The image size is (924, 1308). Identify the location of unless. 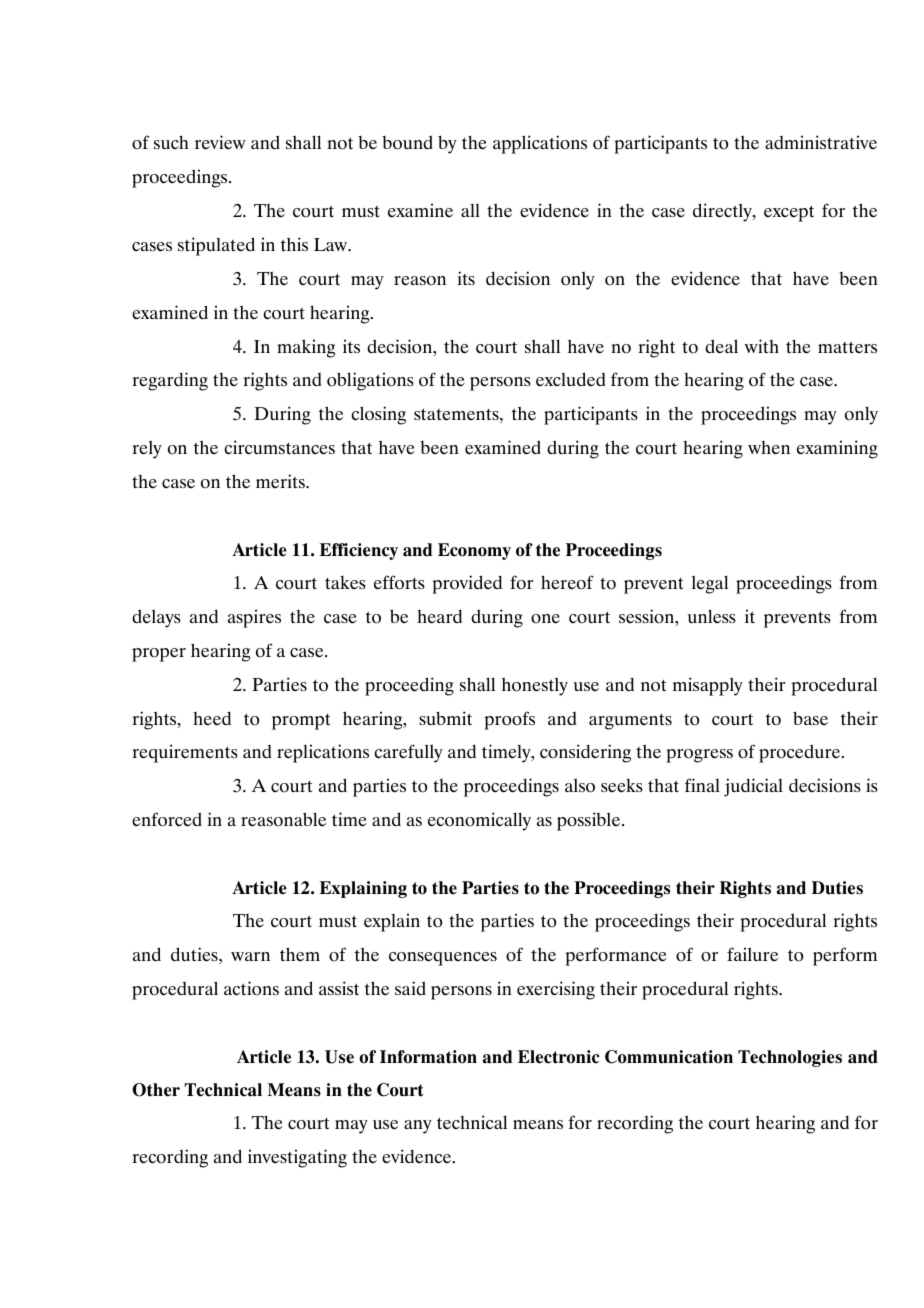
(711, 616).
